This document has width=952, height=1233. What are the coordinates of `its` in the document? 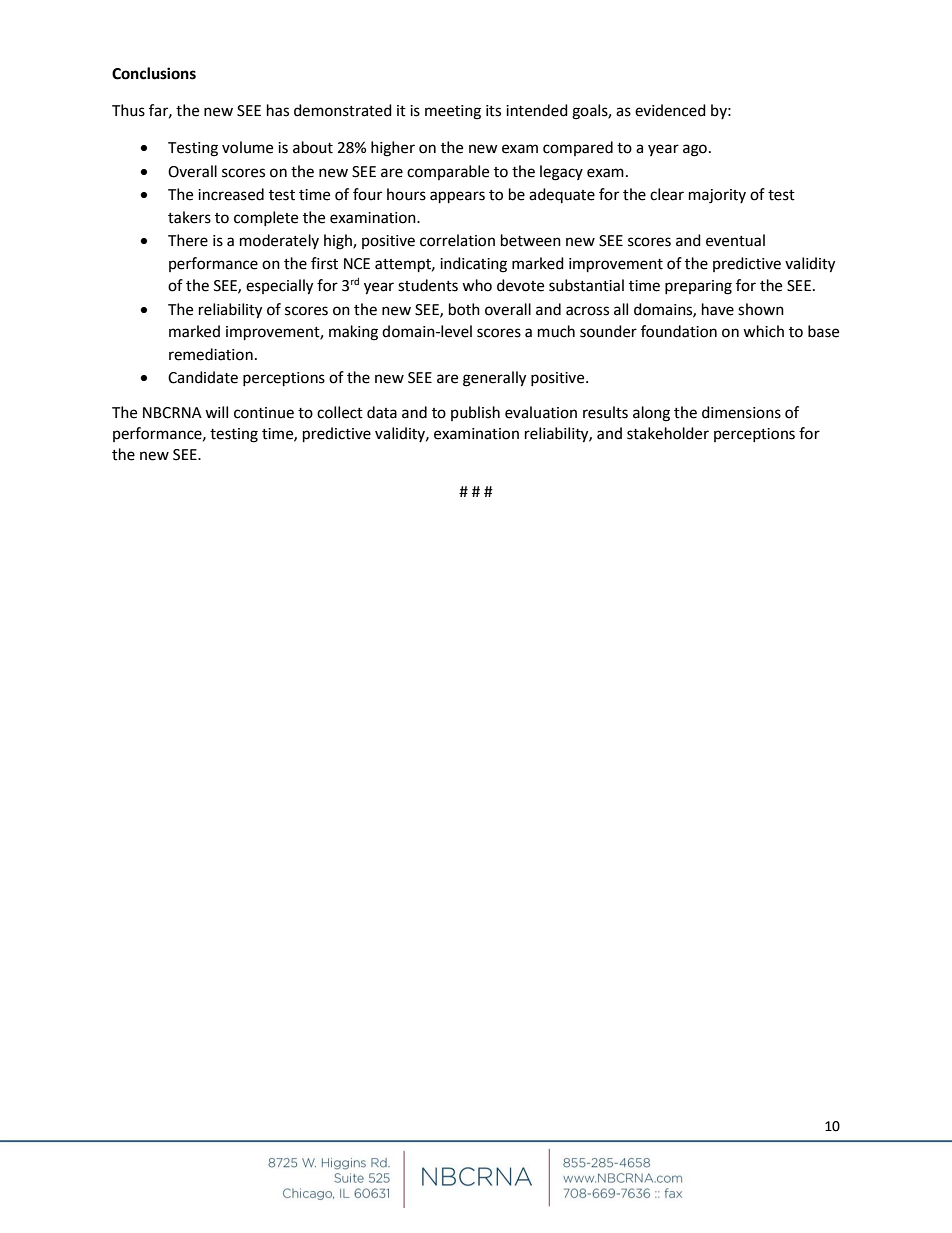 It's located at (493, 111).
